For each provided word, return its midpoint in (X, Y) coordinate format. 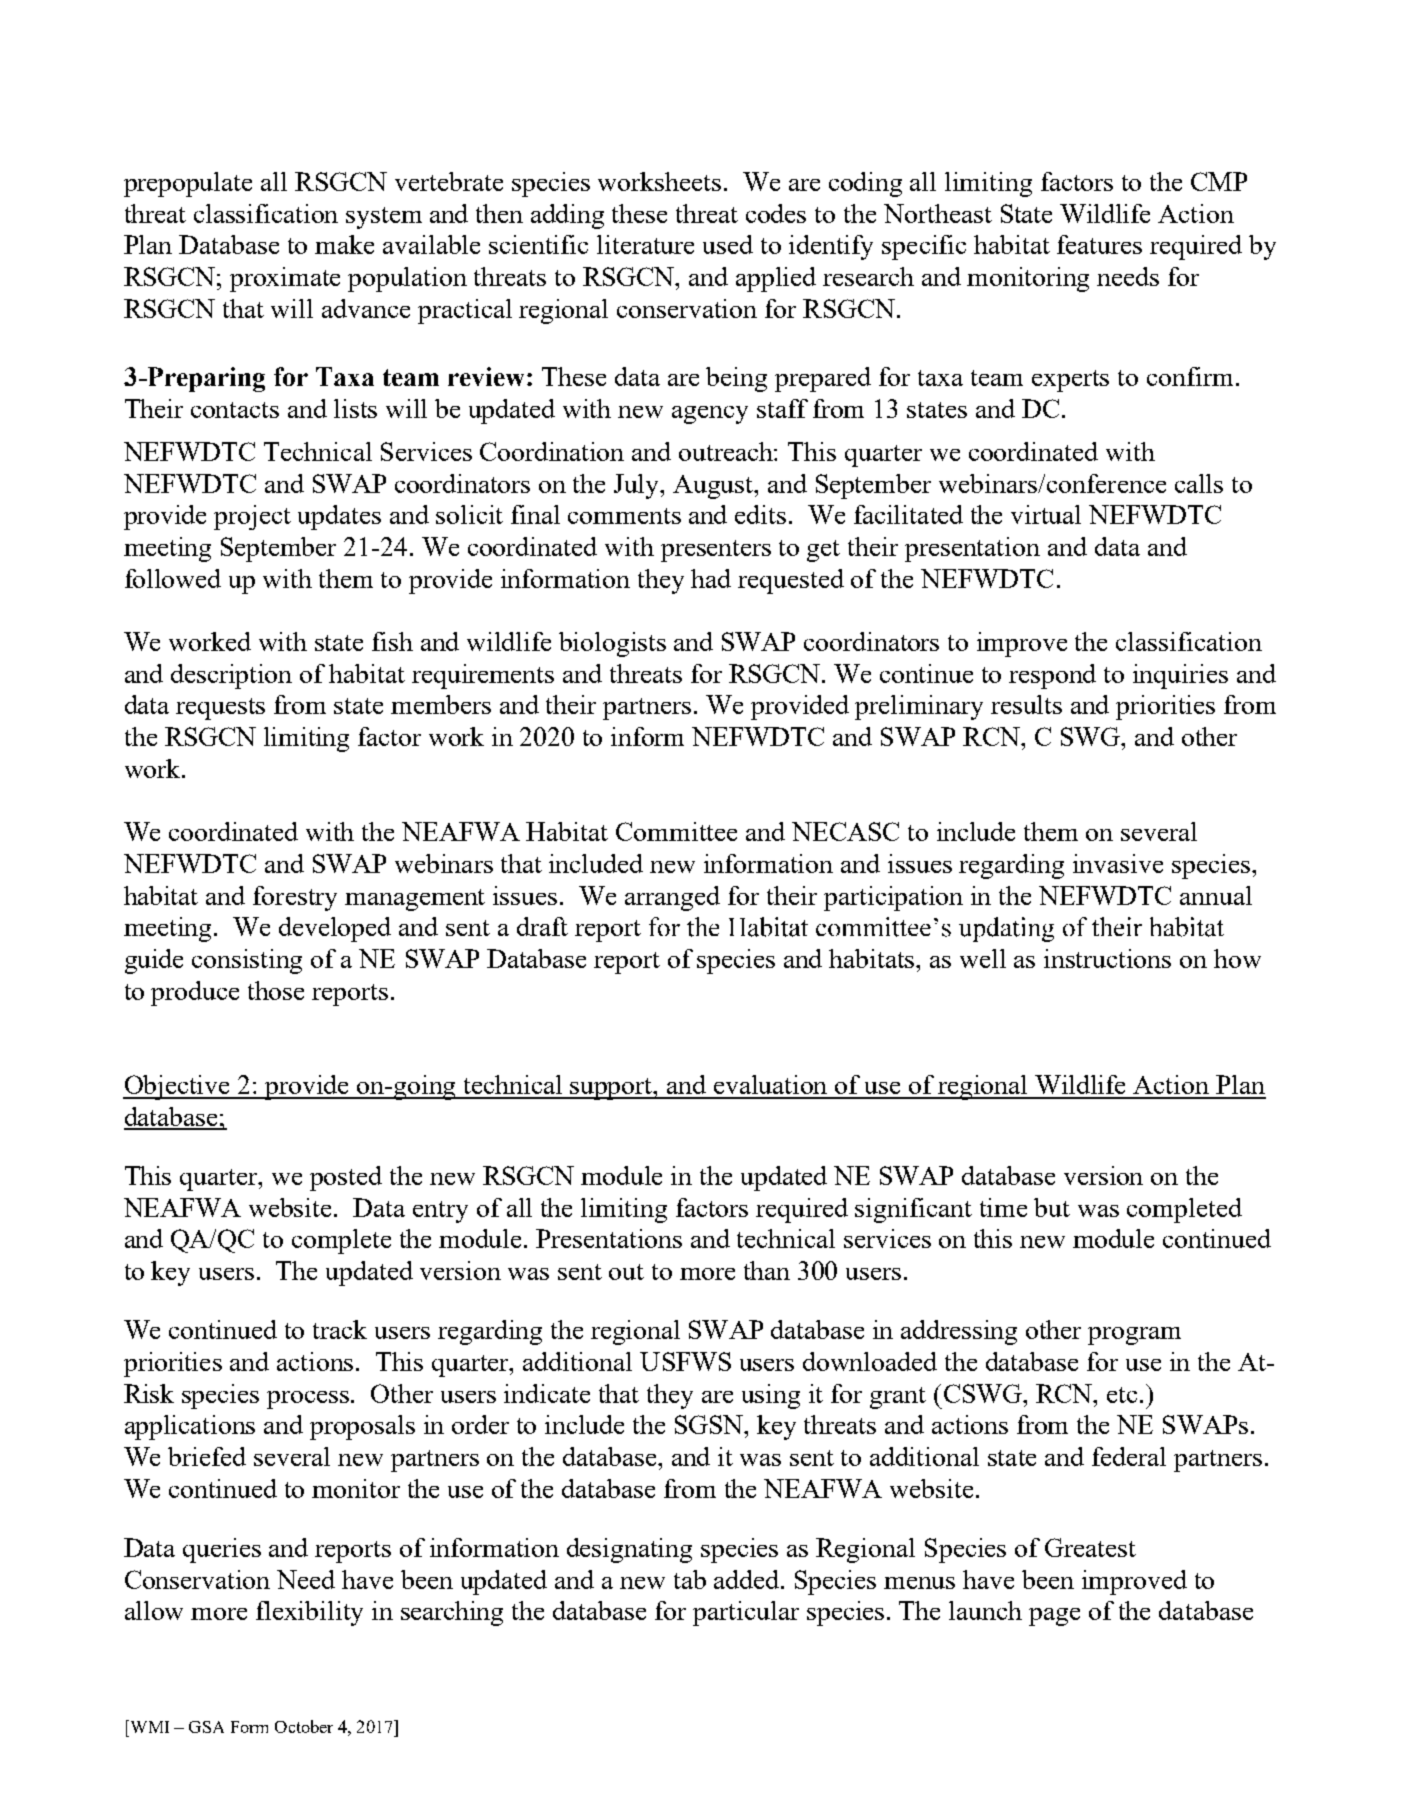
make (344, 244)
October (304, 1726)
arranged (672, 898)
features (1099, 244)
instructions (1107, 958)
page (1054, 1617)
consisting (247, 961)
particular (746, 1613)
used (728, 244)
